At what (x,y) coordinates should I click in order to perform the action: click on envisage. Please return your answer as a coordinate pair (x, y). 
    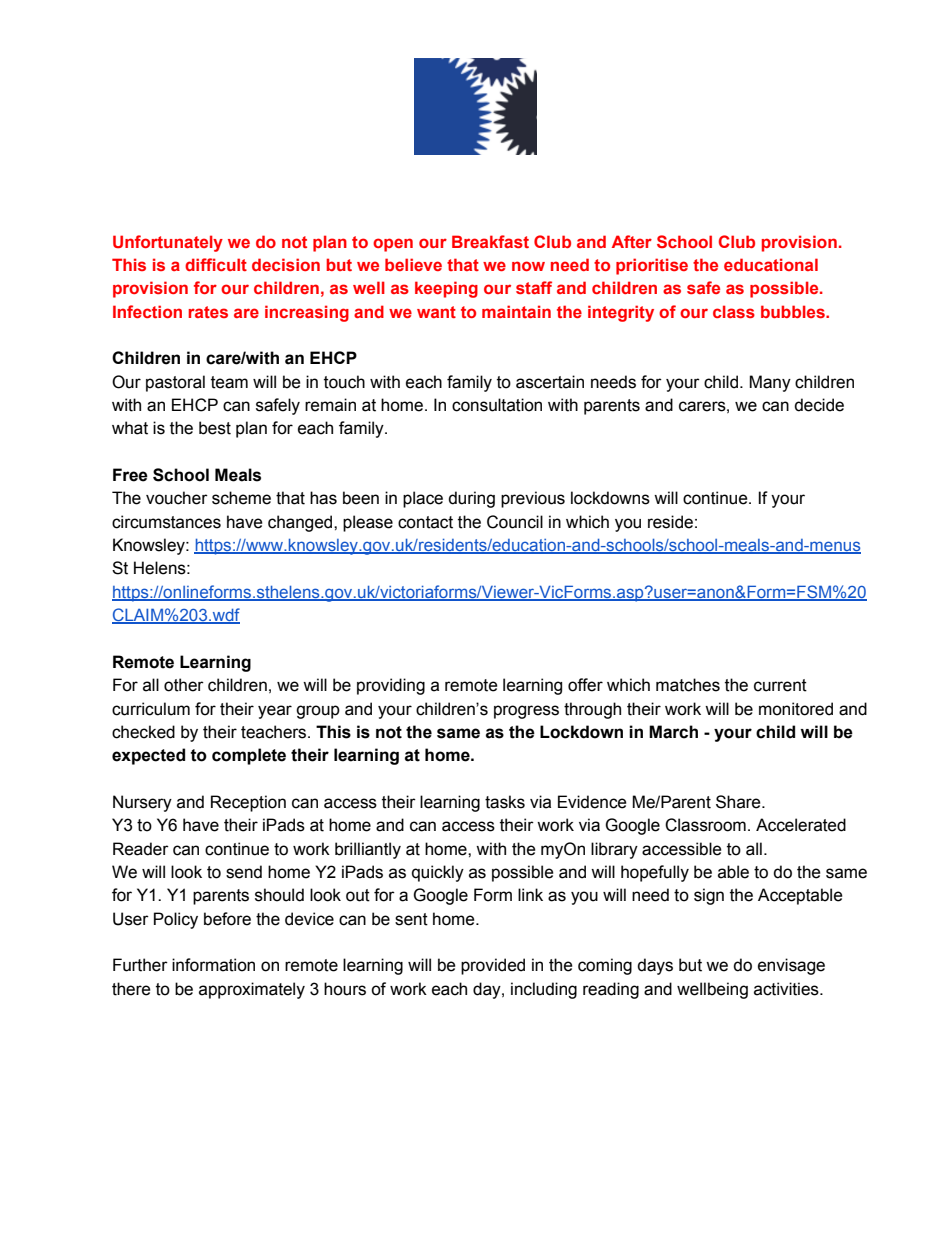
    Looking at the image, I should click on (791, 966).
